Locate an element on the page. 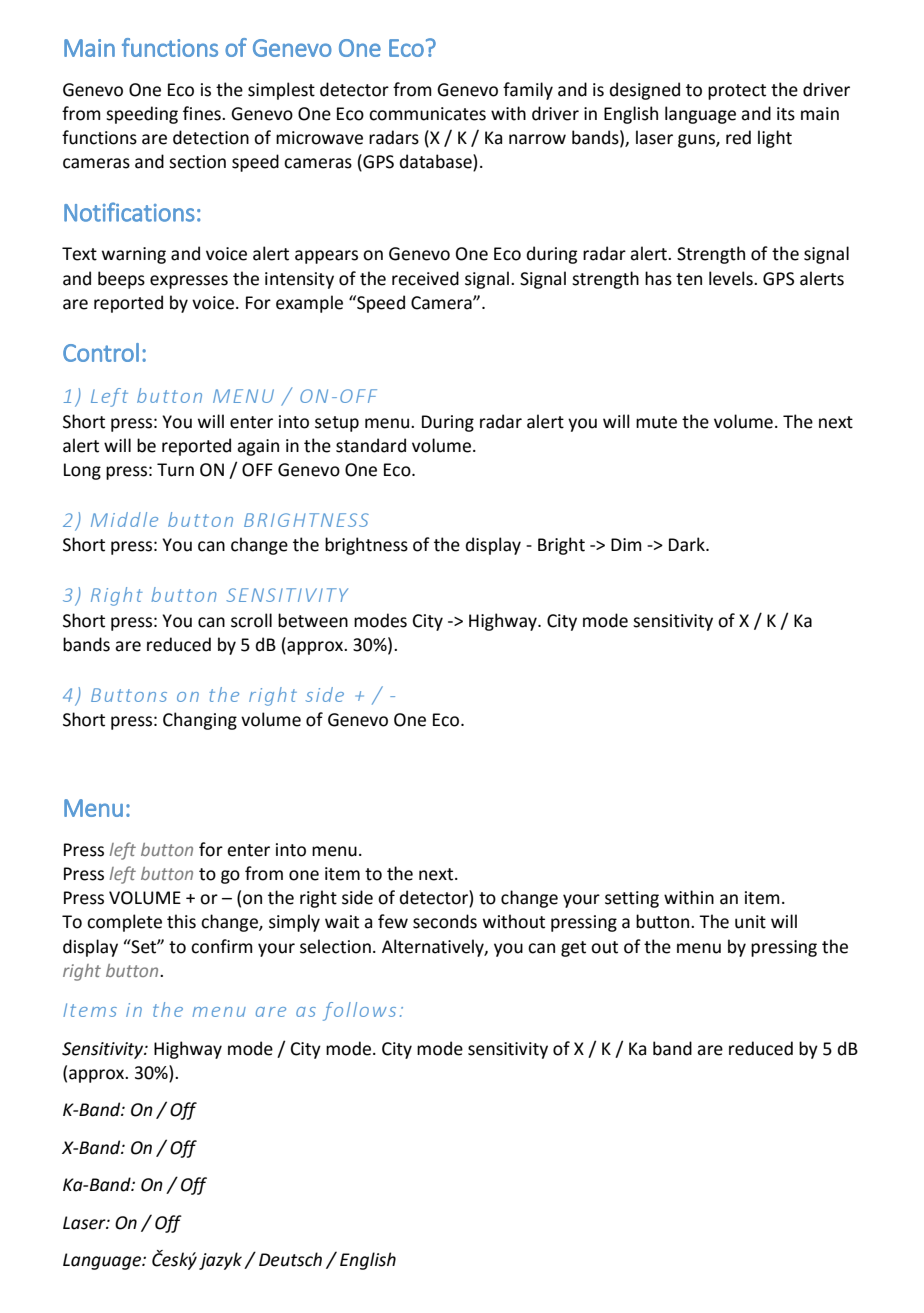  guns is located at coordinates (697, 141).
